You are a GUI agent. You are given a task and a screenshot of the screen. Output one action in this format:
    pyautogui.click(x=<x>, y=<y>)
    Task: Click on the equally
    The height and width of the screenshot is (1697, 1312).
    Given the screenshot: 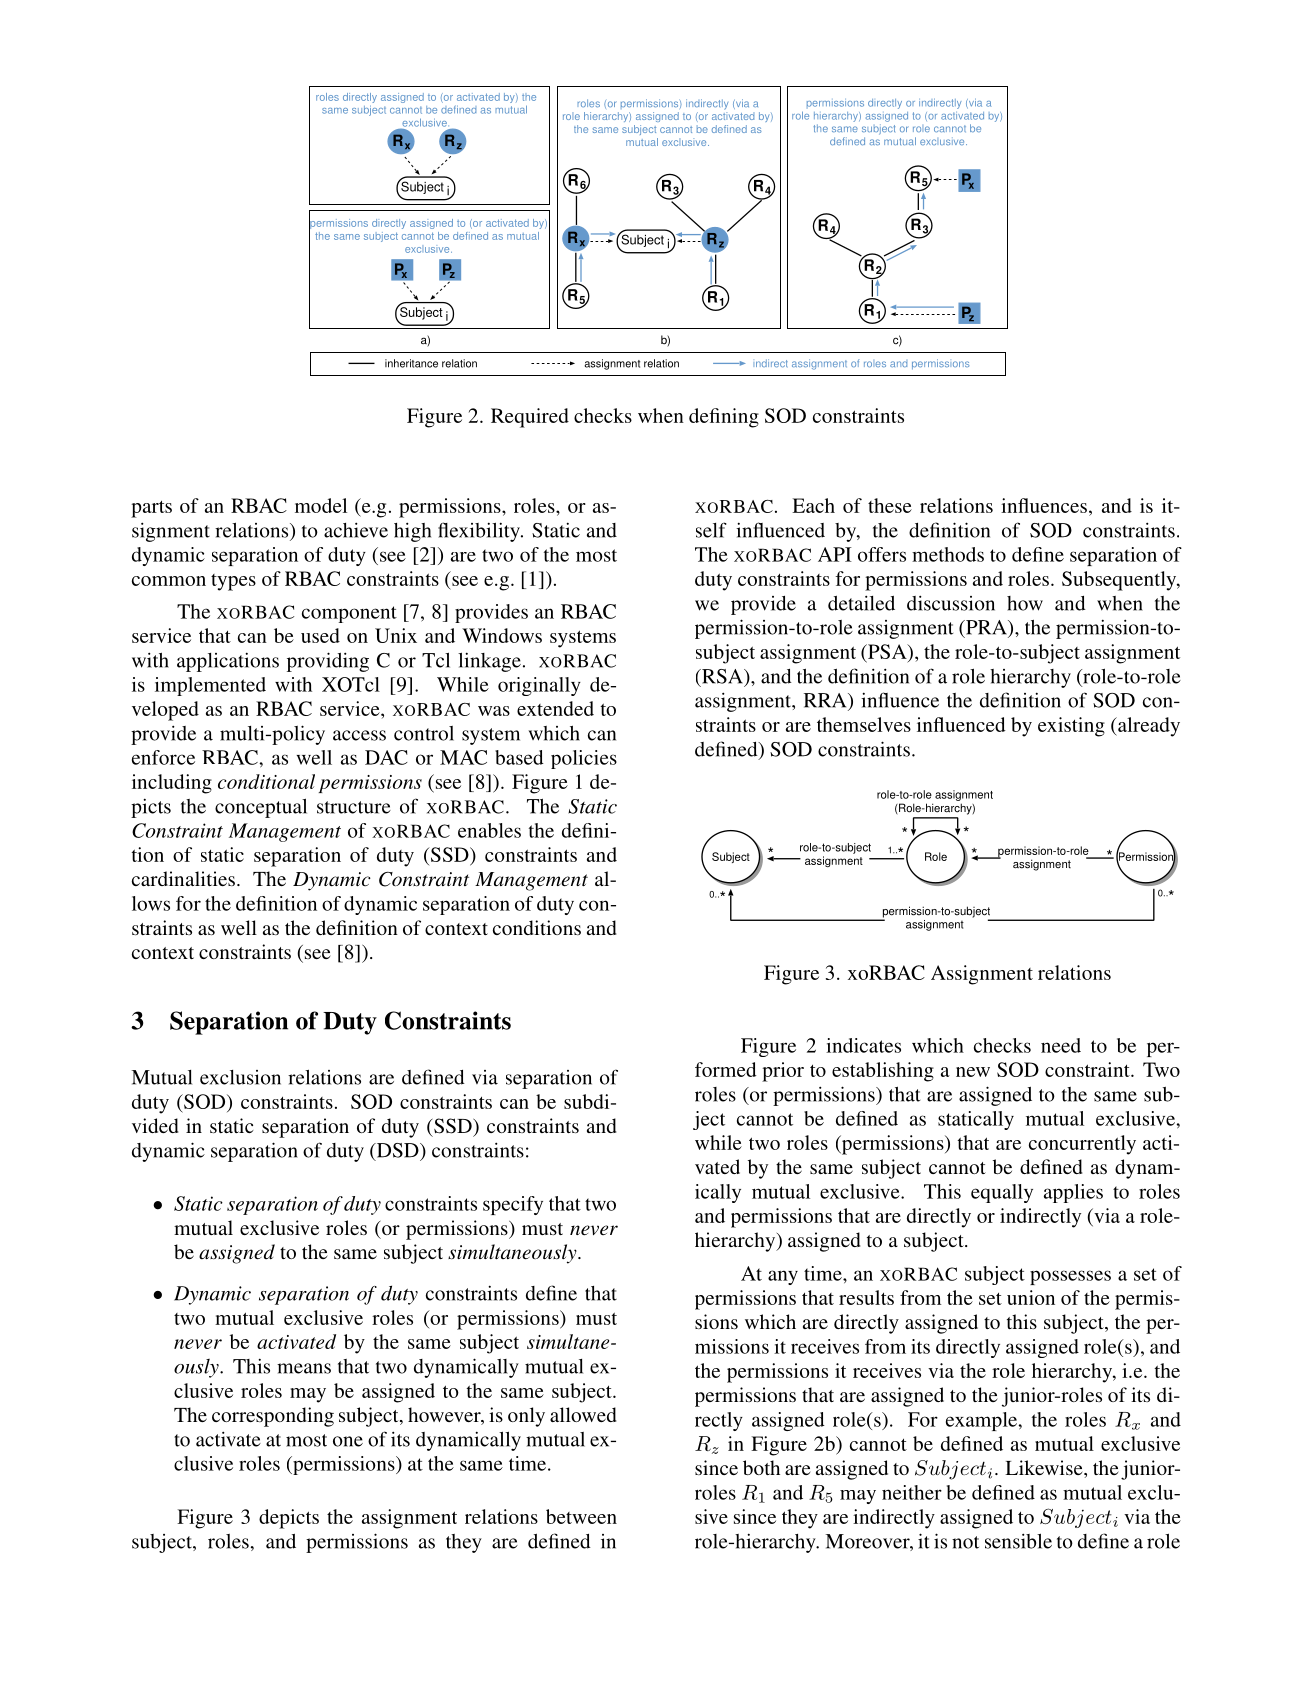 What is the action you would take?
    pyautogui.click(x=1002, y=1193)
